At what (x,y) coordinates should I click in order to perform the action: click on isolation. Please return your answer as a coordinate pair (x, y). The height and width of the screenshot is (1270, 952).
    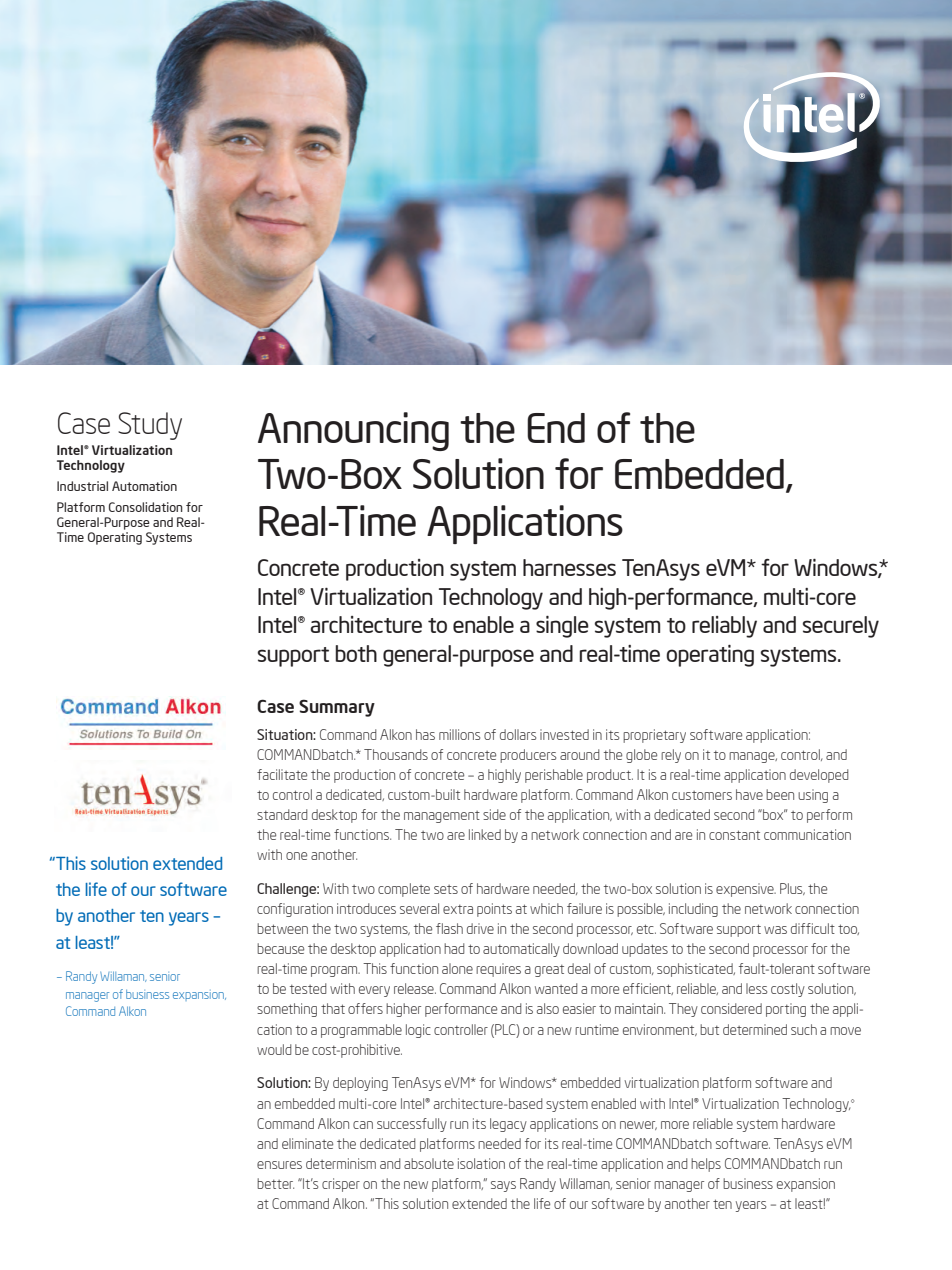
    Looking at the image, I should click on (481, 1163).
